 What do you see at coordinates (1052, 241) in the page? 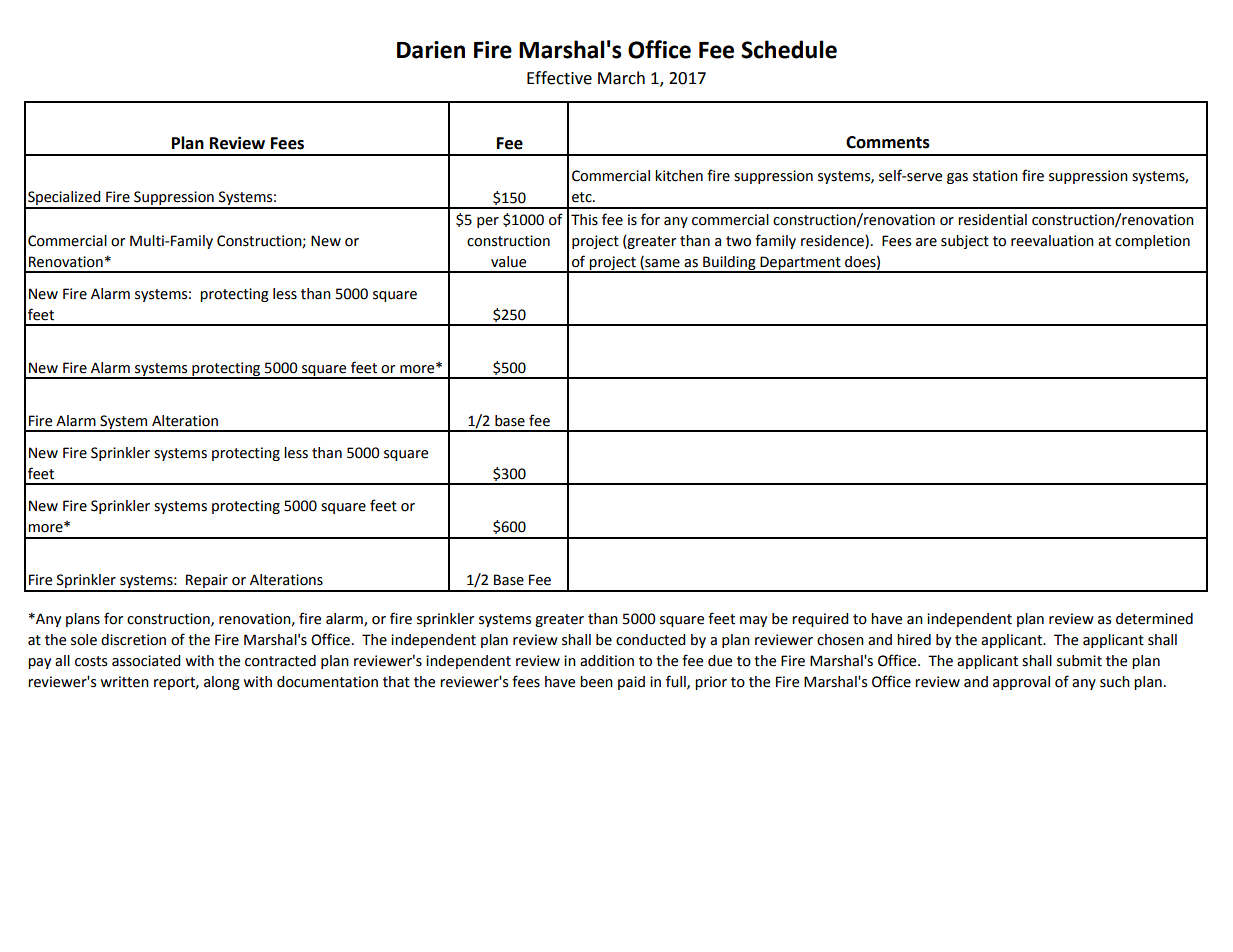
I see `reevaluation` at bounding box center [1052, 241].
